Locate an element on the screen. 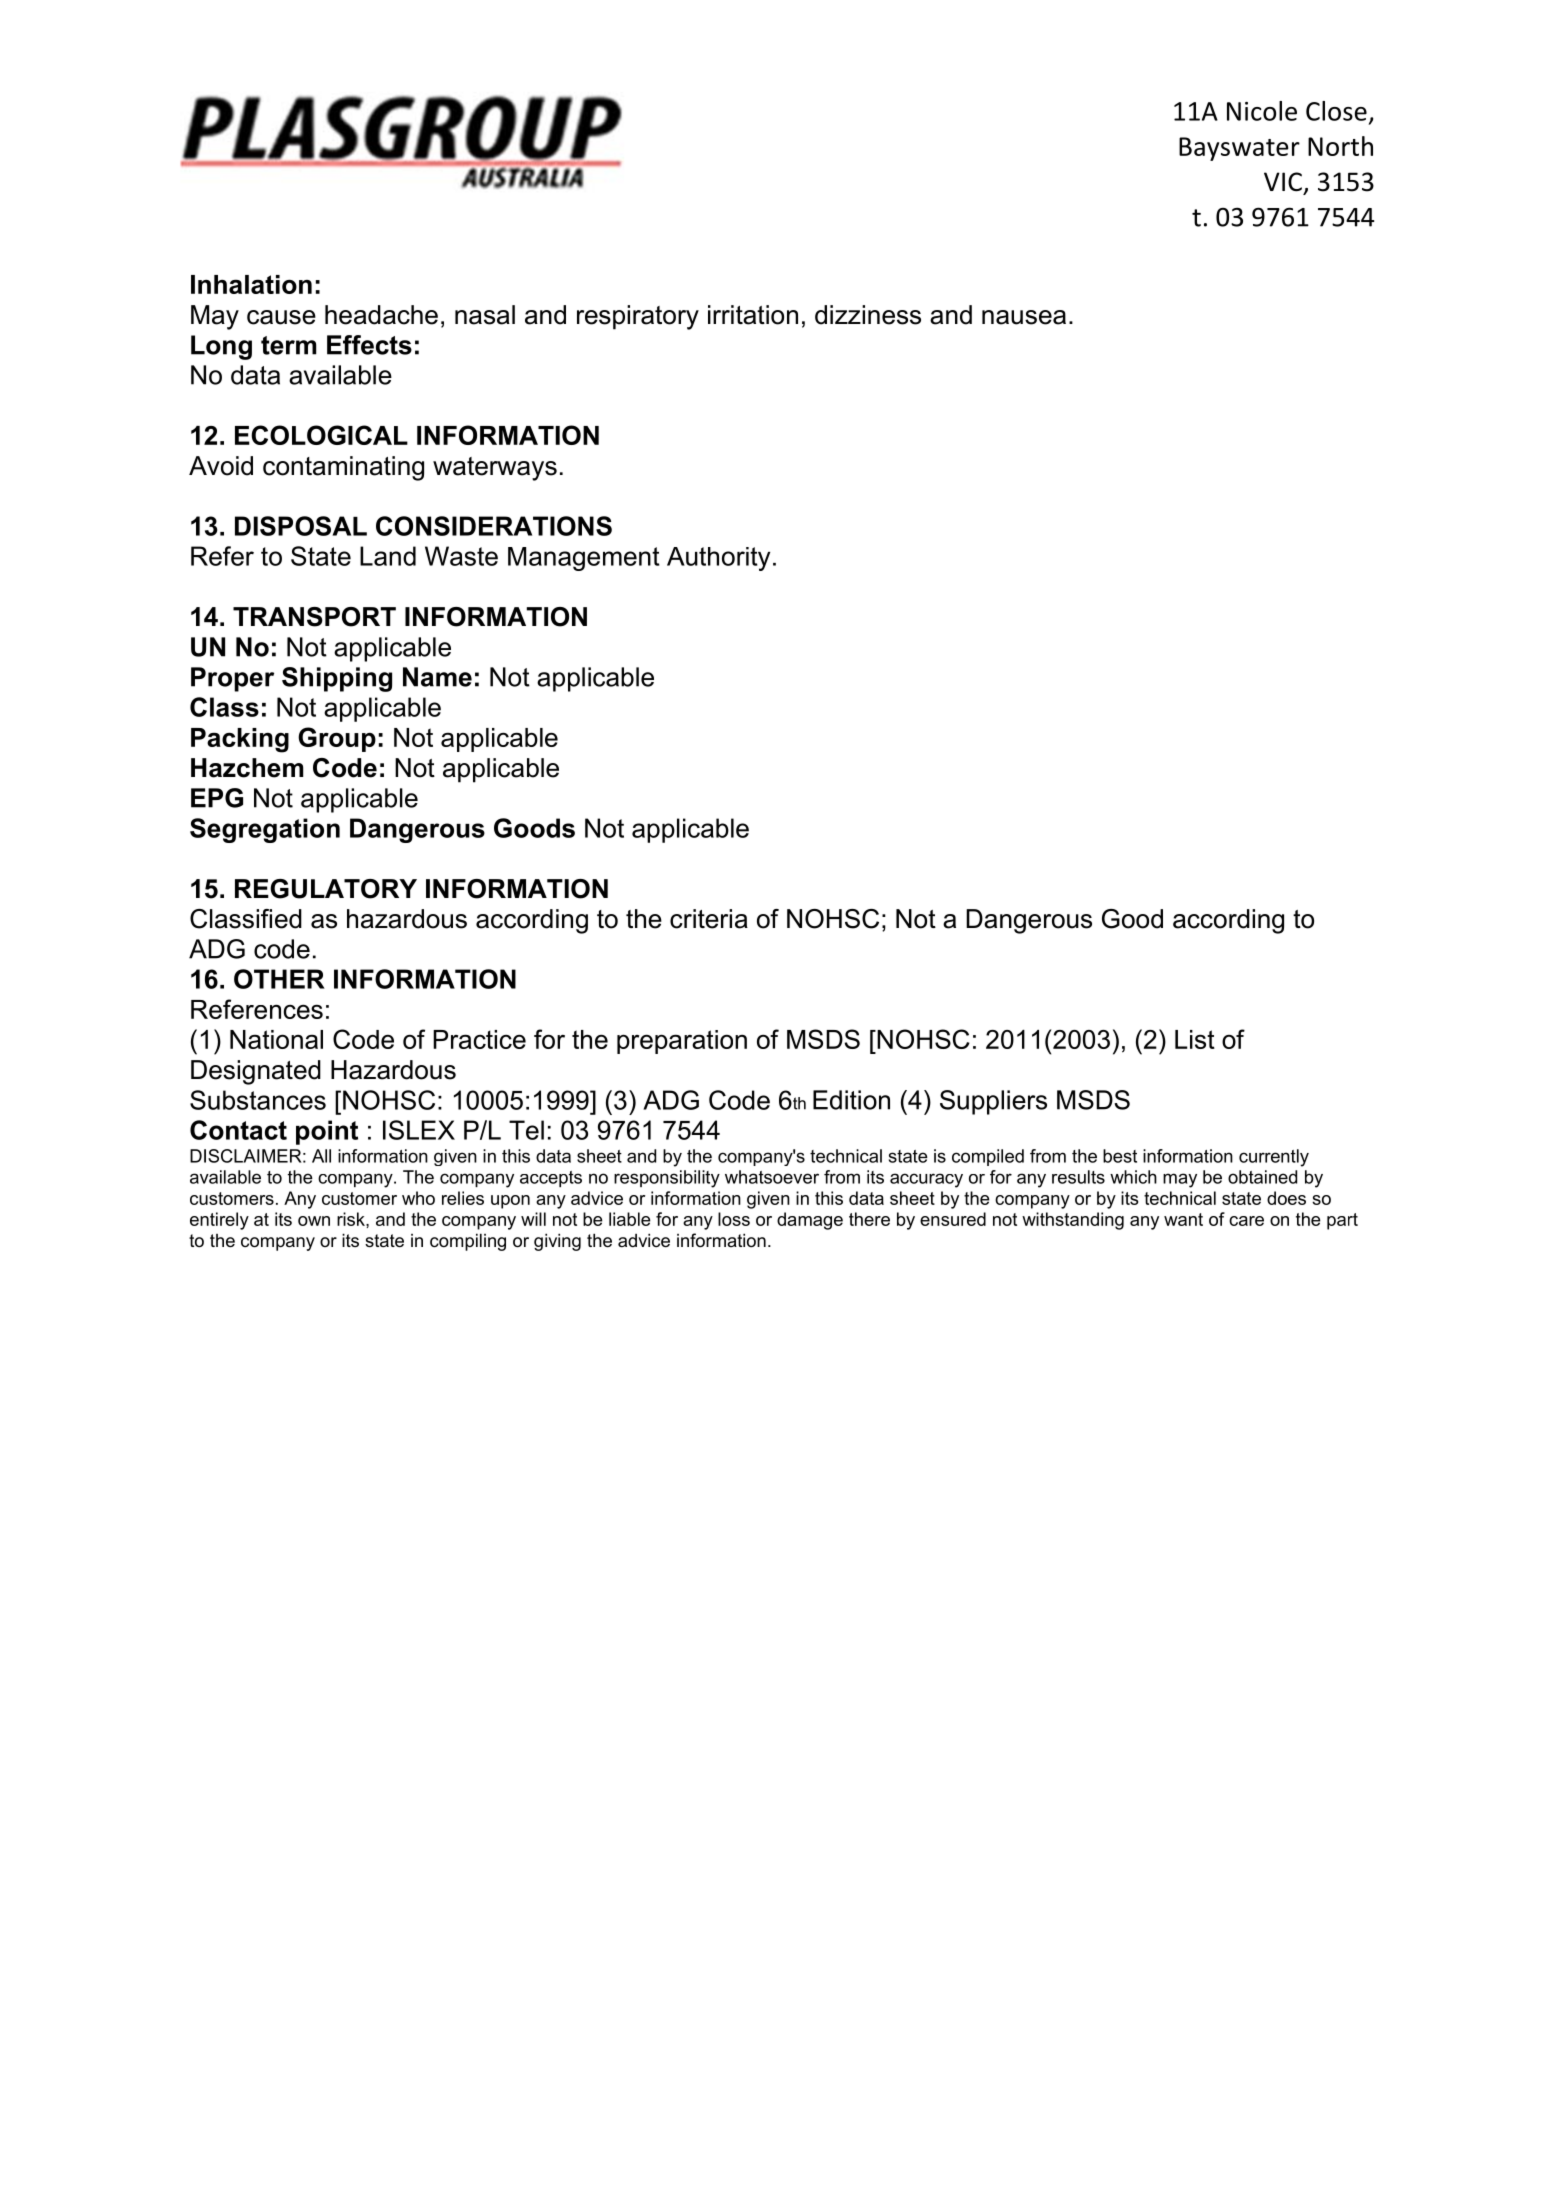 The width and height of the screenshot is (1564, 2212). Inhalation is located at coordinates (251, 284).
